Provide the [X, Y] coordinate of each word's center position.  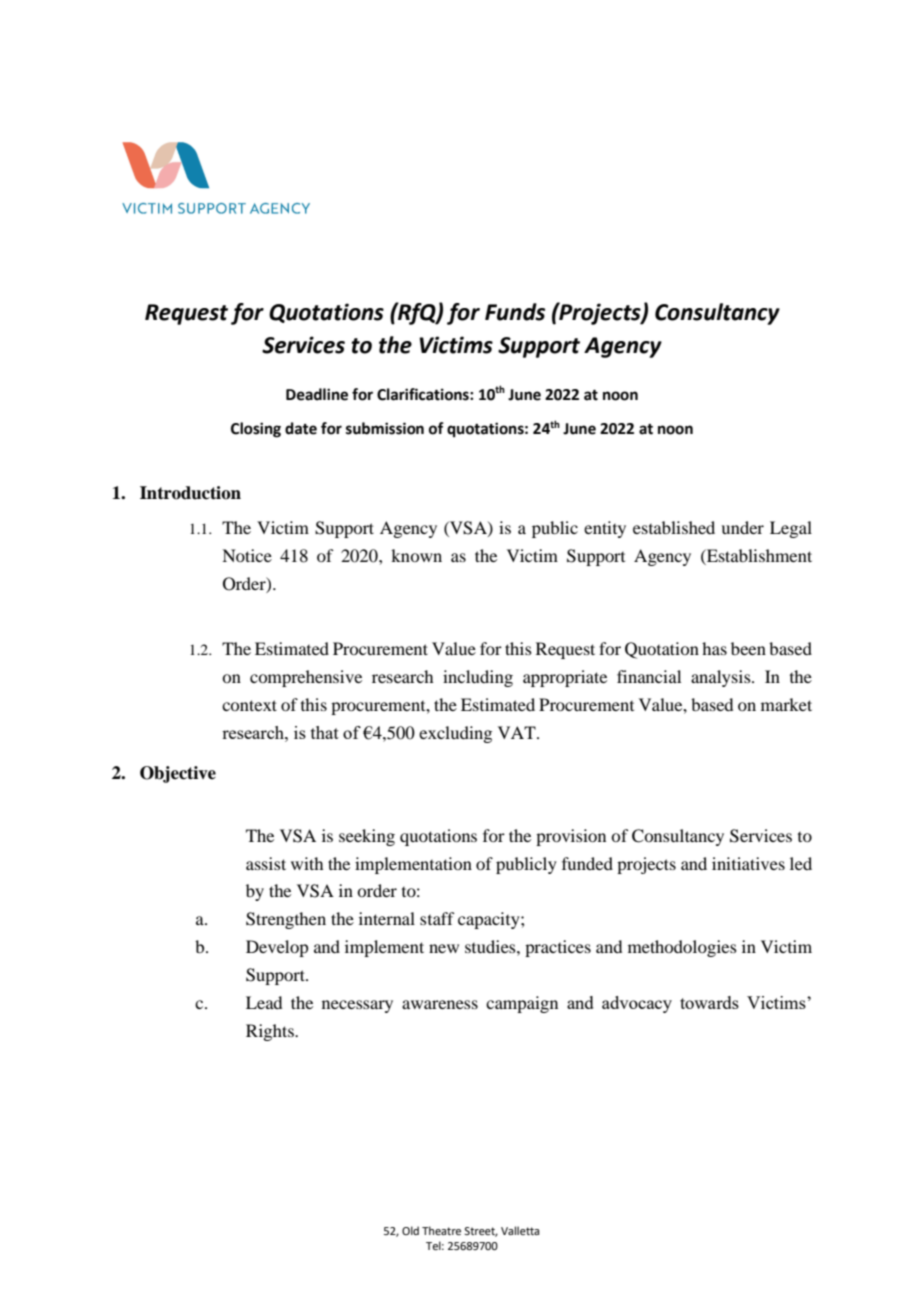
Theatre [441, 1230]
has [714, 648]
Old [410, 1230]
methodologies [682, 948]
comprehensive [306, 678]
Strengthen [286, 920]
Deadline [317, 394]
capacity [490, 920]
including [478, 678]
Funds [515, 312]
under [742, 527]
